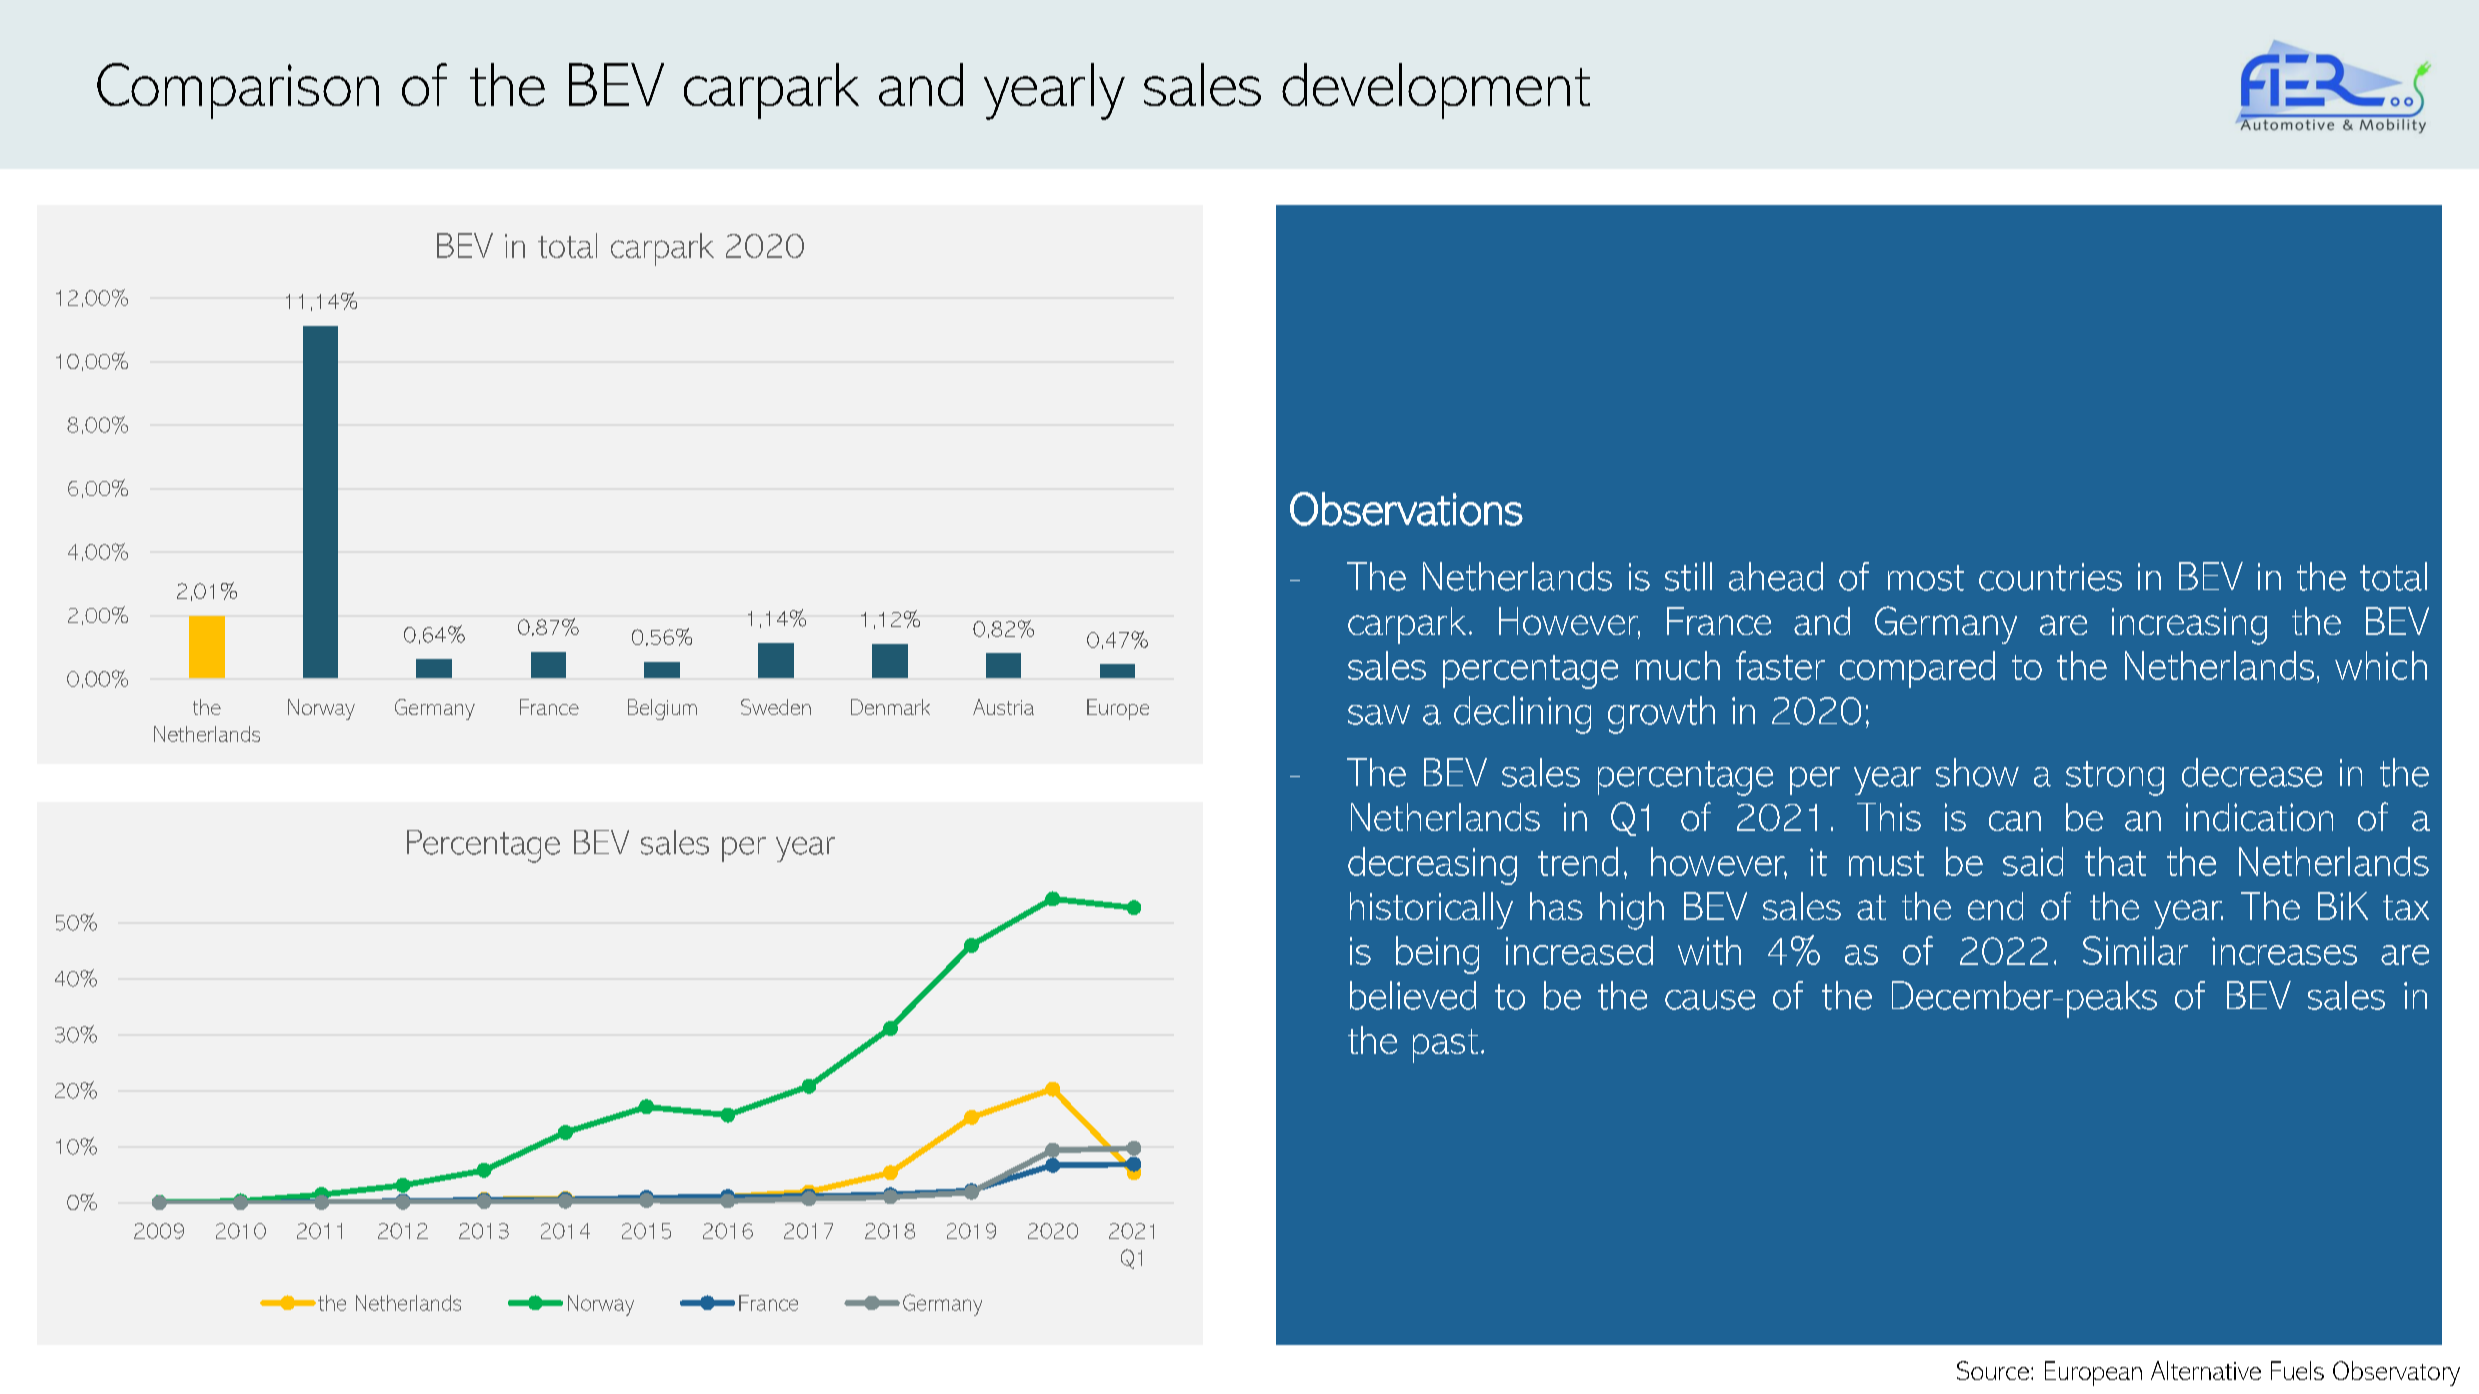 Image resolution: width=2479 pixels, height=1394 pixels. I want to click on still, so click(1688, 576).
